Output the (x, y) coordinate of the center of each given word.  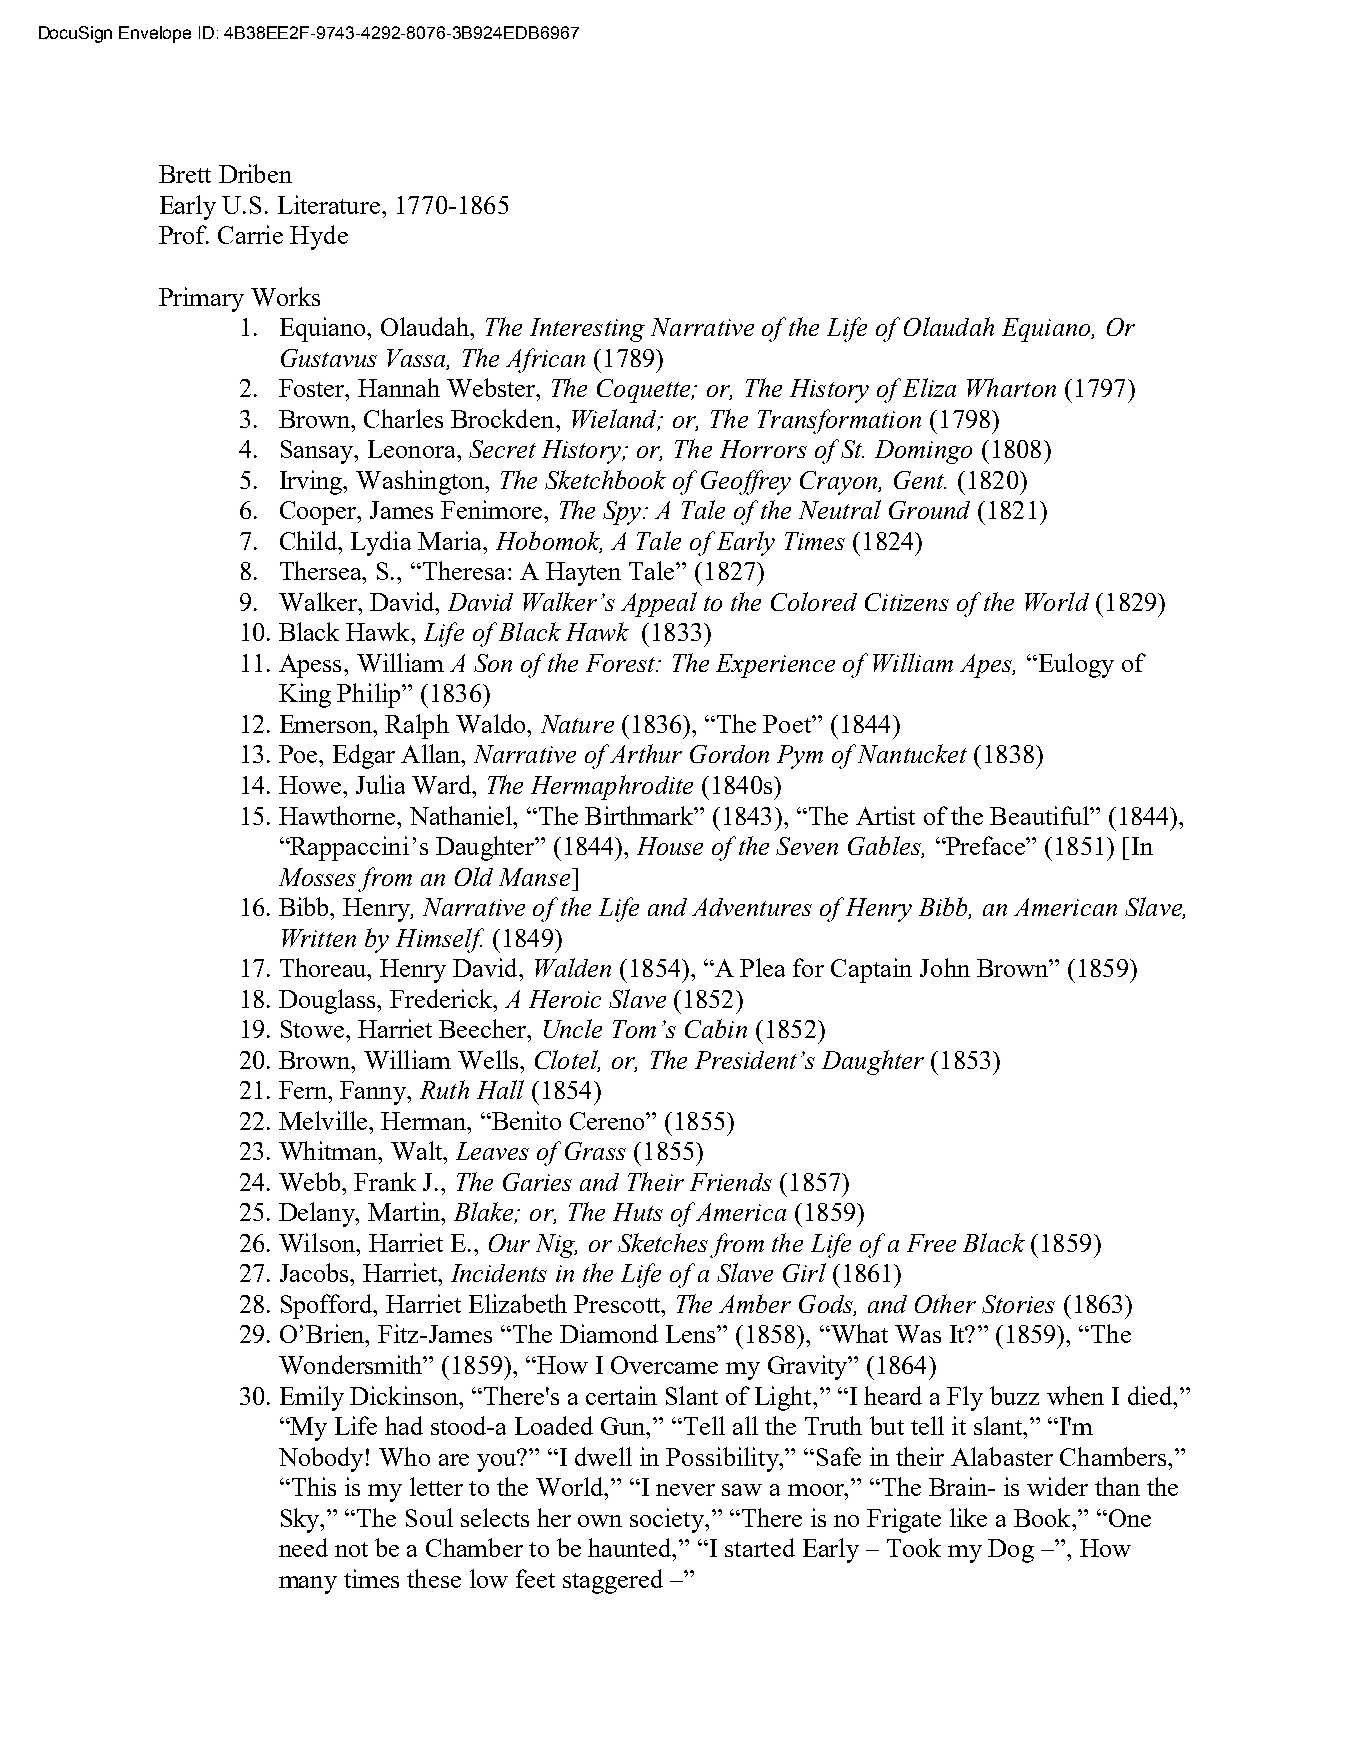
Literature (330, 204)
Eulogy (1075, 665)
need (303, 1547)
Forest (622, 663)
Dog (1011, 1551)
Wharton (1011, 387)
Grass (595, 1151)
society (669, 1520)
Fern (304, 1090)
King (305, 695)
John (945, 967)
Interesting (587, 330)
